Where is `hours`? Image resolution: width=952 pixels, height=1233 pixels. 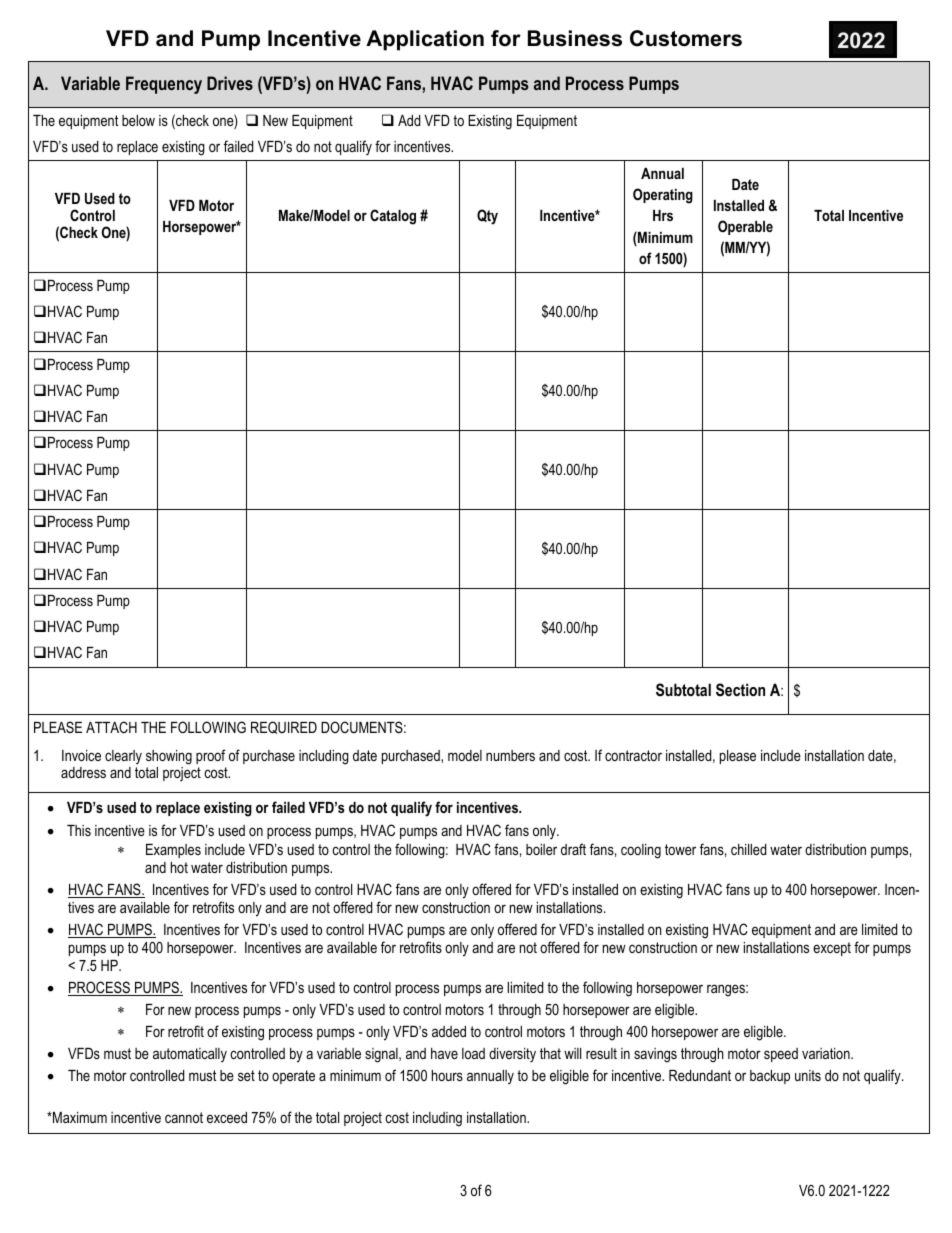 hours is located at coordinates (447, 1075).
